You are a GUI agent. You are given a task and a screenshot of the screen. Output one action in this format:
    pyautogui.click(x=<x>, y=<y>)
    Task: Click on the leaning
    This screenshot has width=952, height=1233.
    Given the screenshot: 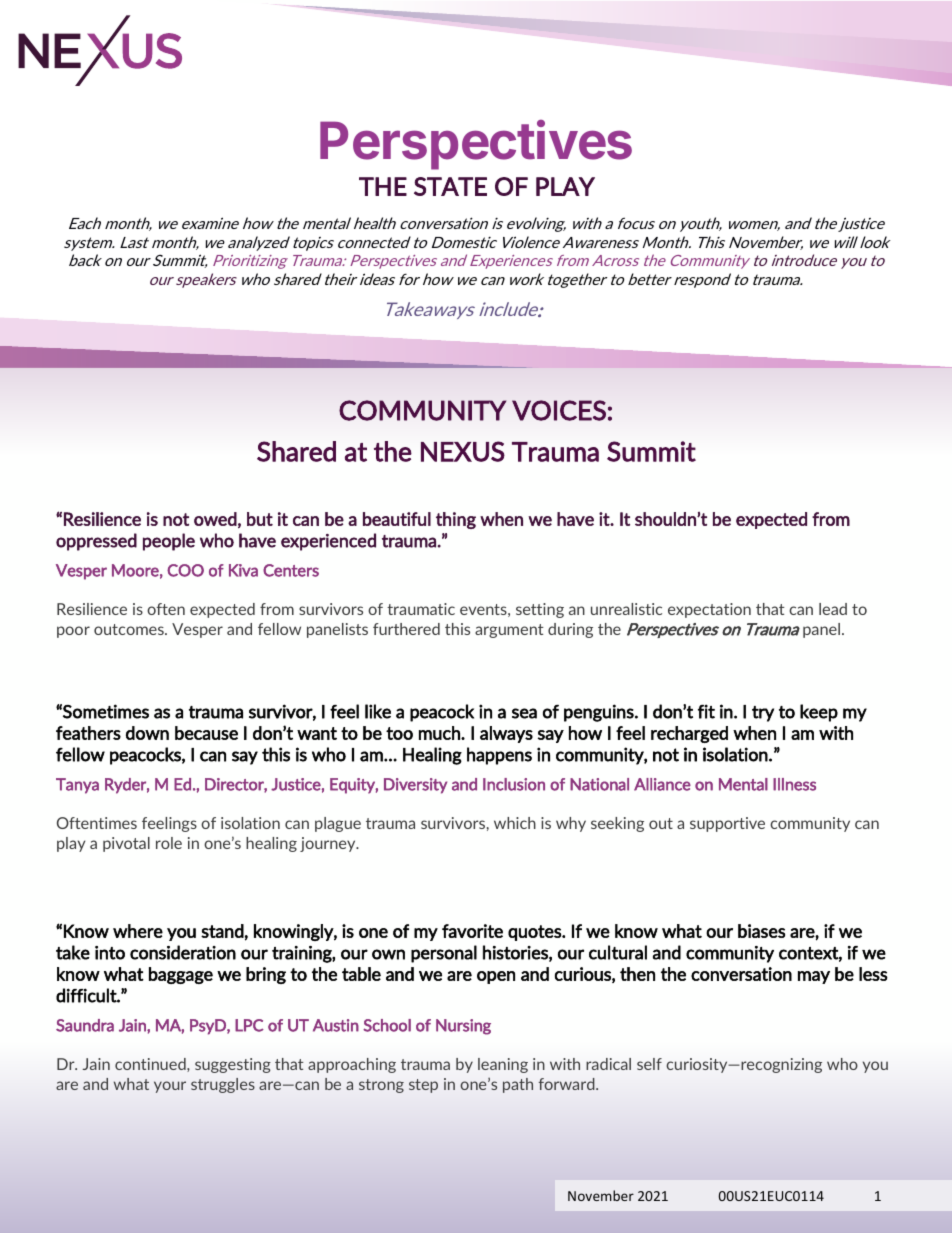 What is the action you would take?
    pyautogui.click(x=503, y=1065)
